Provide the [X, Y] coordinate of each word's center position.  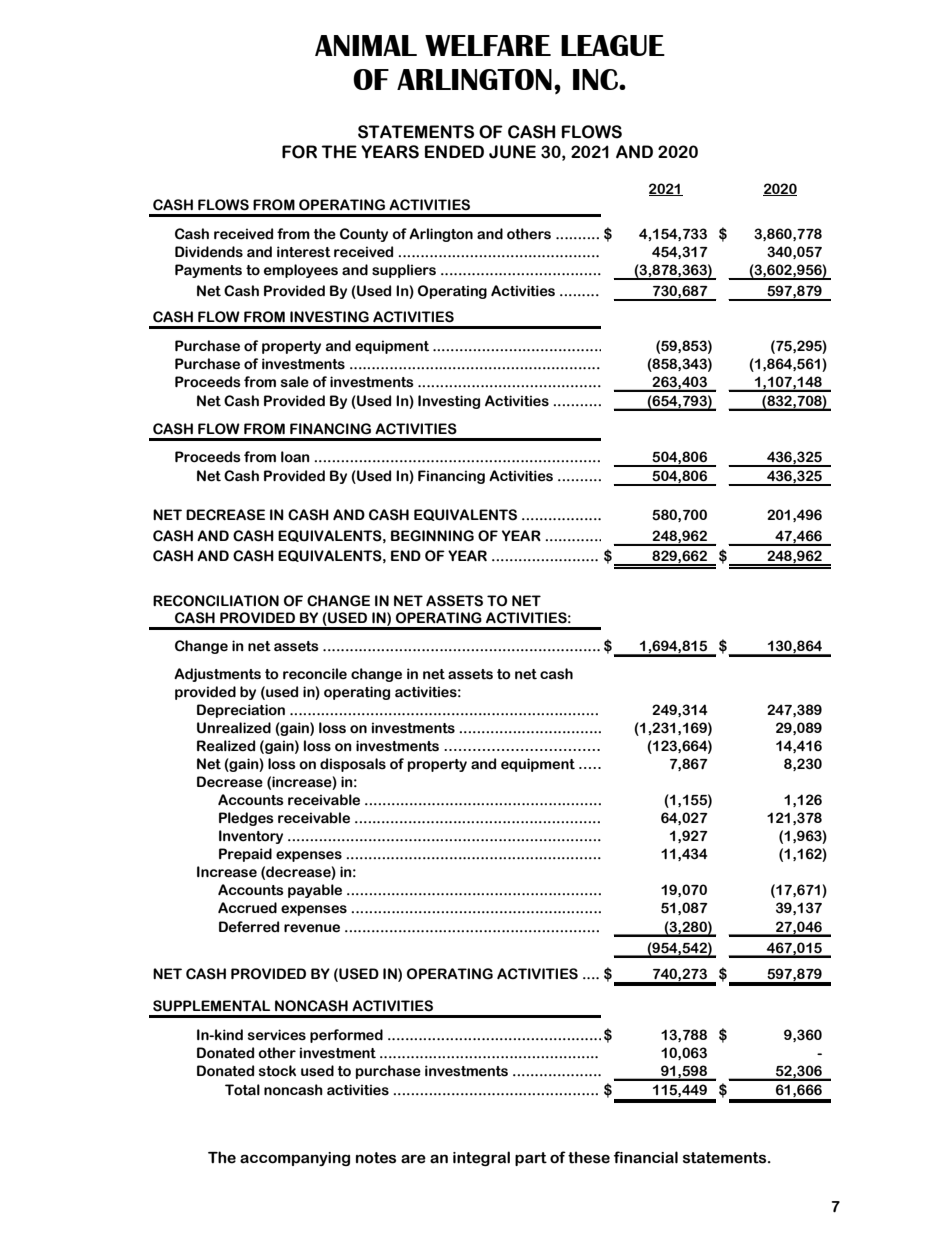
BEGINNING [432, 536]
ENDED [454, 152]
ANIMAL [366, 45]
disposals [353, 765]
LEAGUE [613, 45]
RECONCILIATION [216, 601]
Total [242, 1090]
